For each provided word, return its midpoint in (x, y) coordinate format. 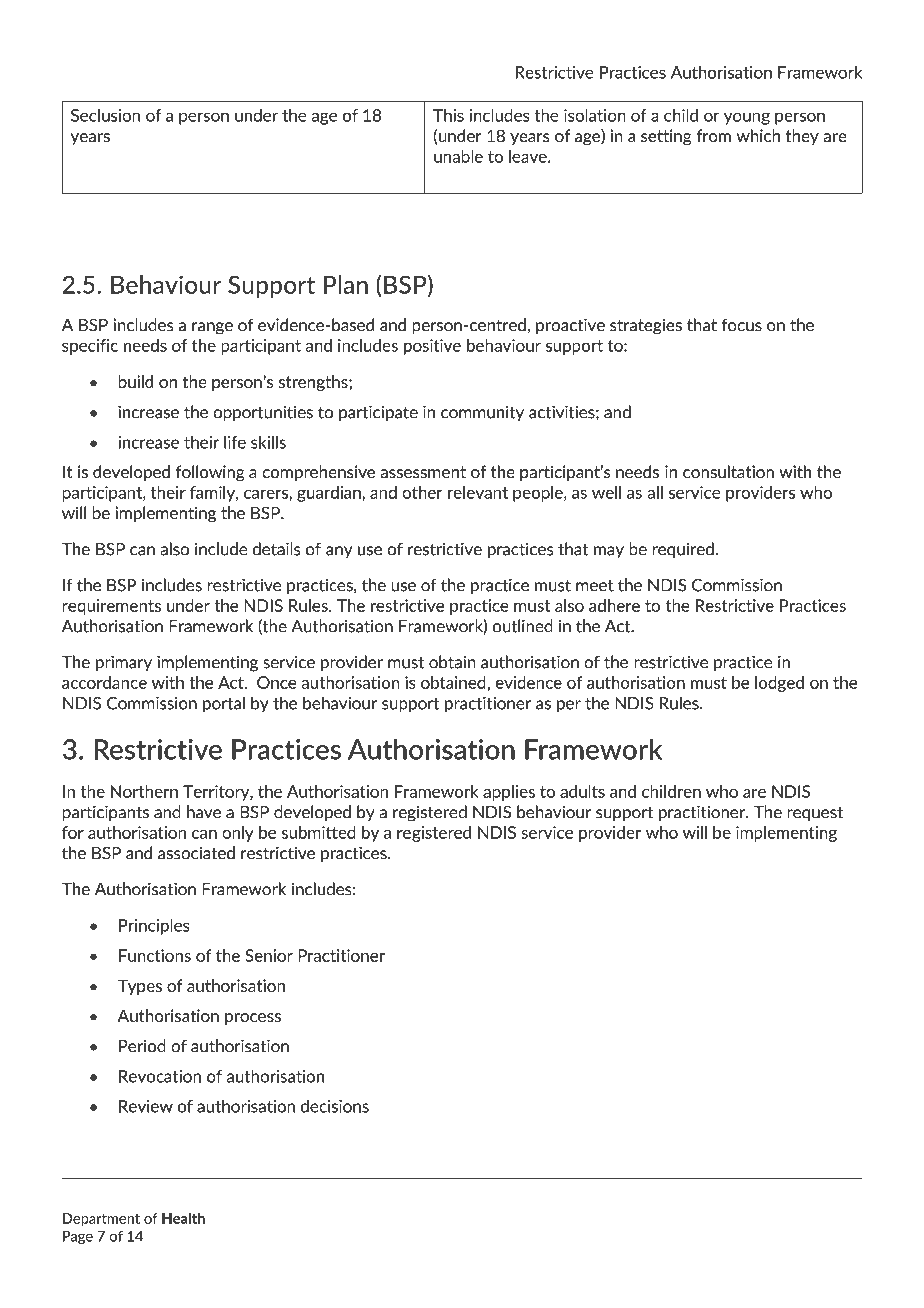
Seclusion (105, 115)
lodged (779, 684)
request (815, 814)
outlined (523, 626)
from (713, 136)
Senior (269, 955)
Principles (154, 926)
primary (124, 663)
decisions (335, 1106)
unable (458, 156)
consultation (728, 472)
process (253, 1019)
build (136, 381)
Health (183, 1218)
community (482, 414)
